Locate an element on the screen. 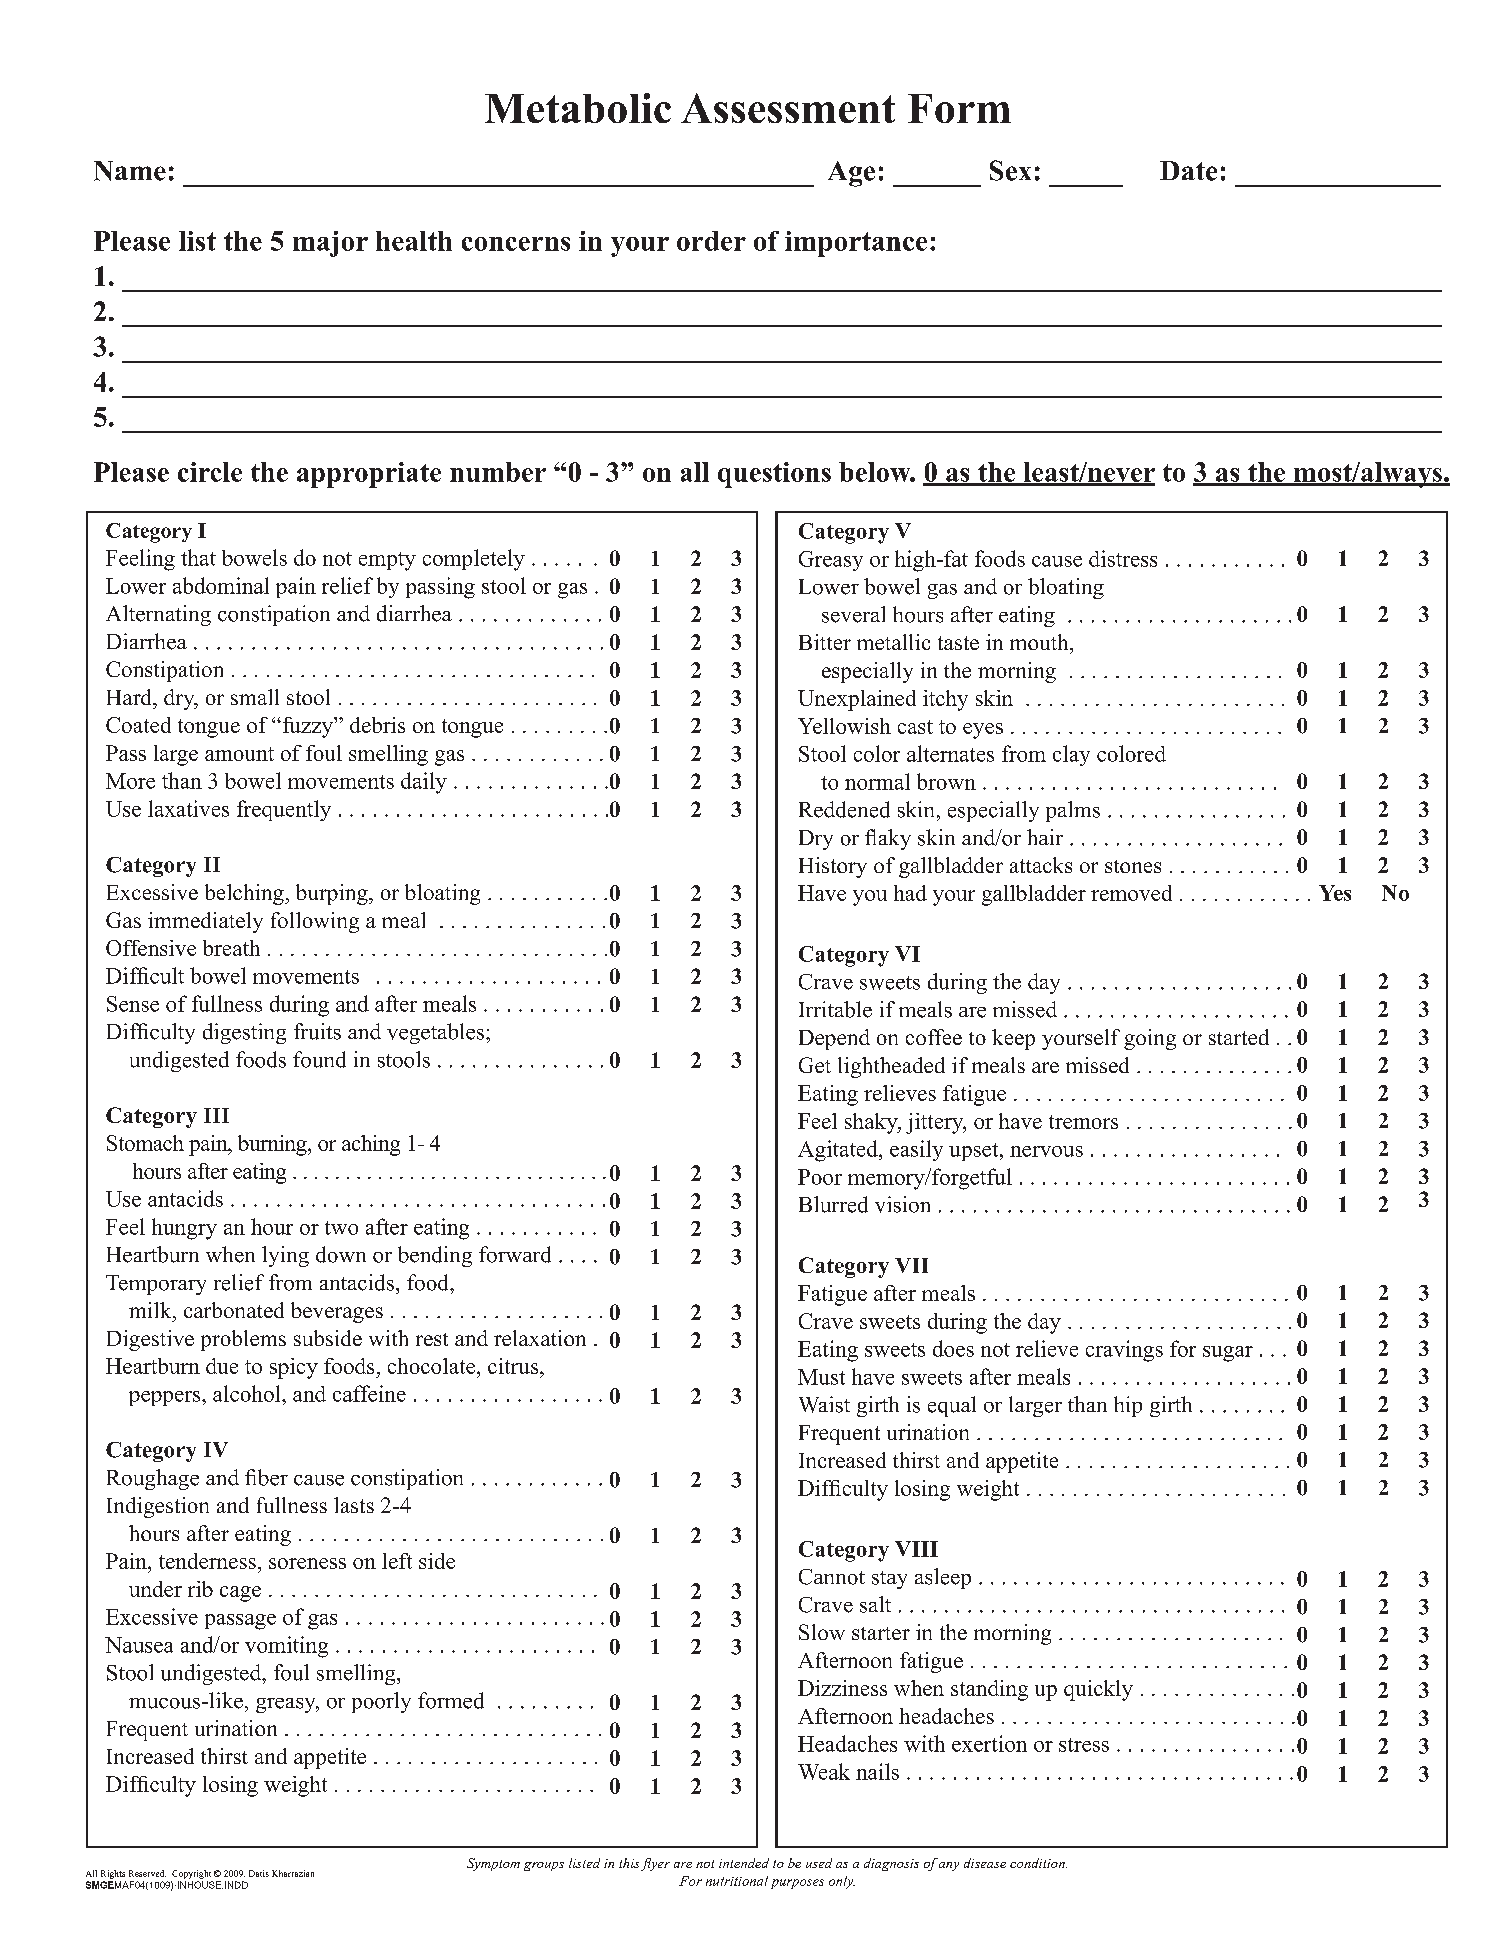  Agitated is located at coordinates (839, 1151).
